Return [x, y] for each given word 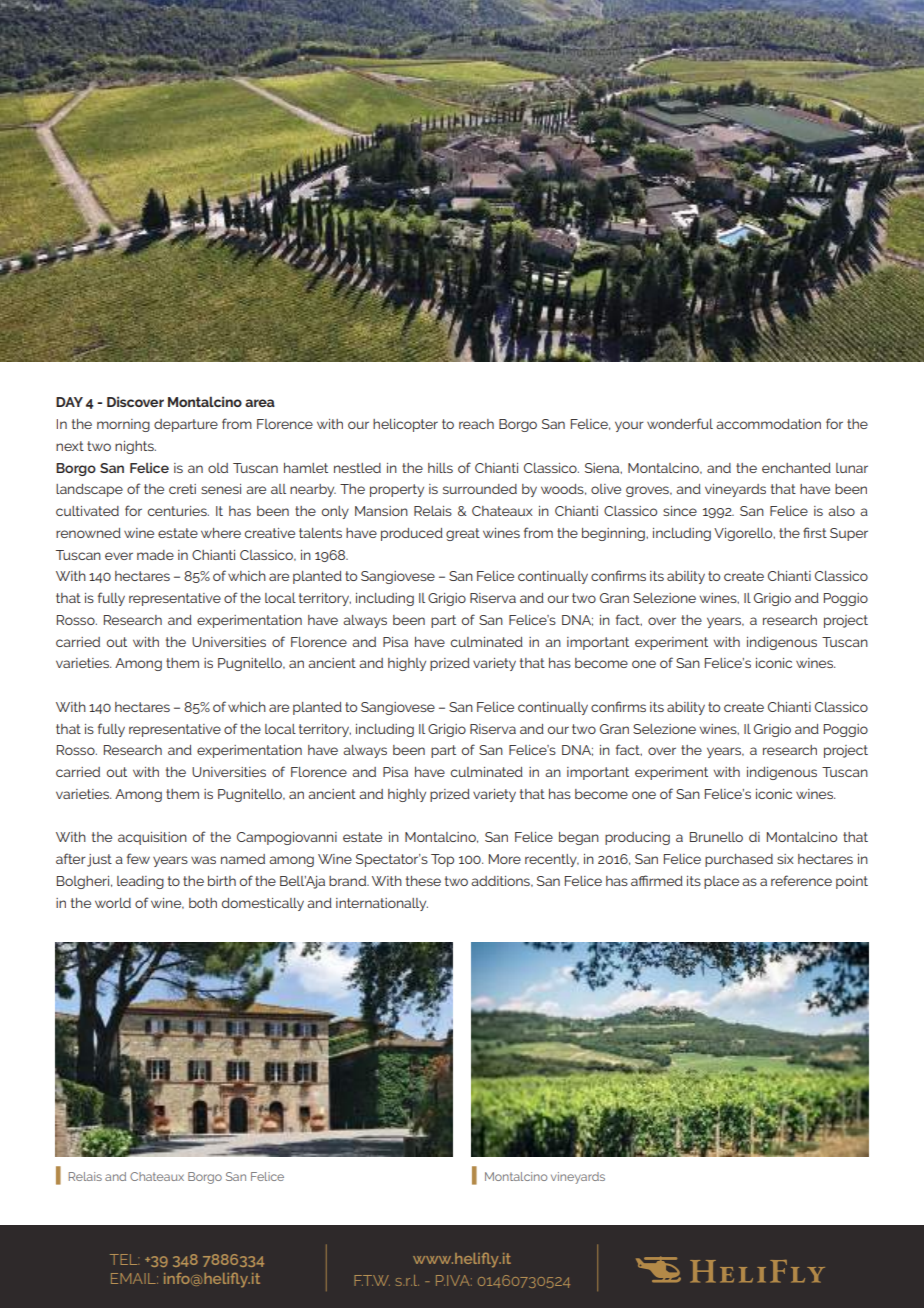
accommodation [768, 424]
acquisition [152, 838]
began [579, 838]
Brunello [716, 837]
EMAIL [134, 1278]
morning [123, 425]
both [203, 903]
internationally [382, 904]
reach [476, 424]
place [721, 882]
